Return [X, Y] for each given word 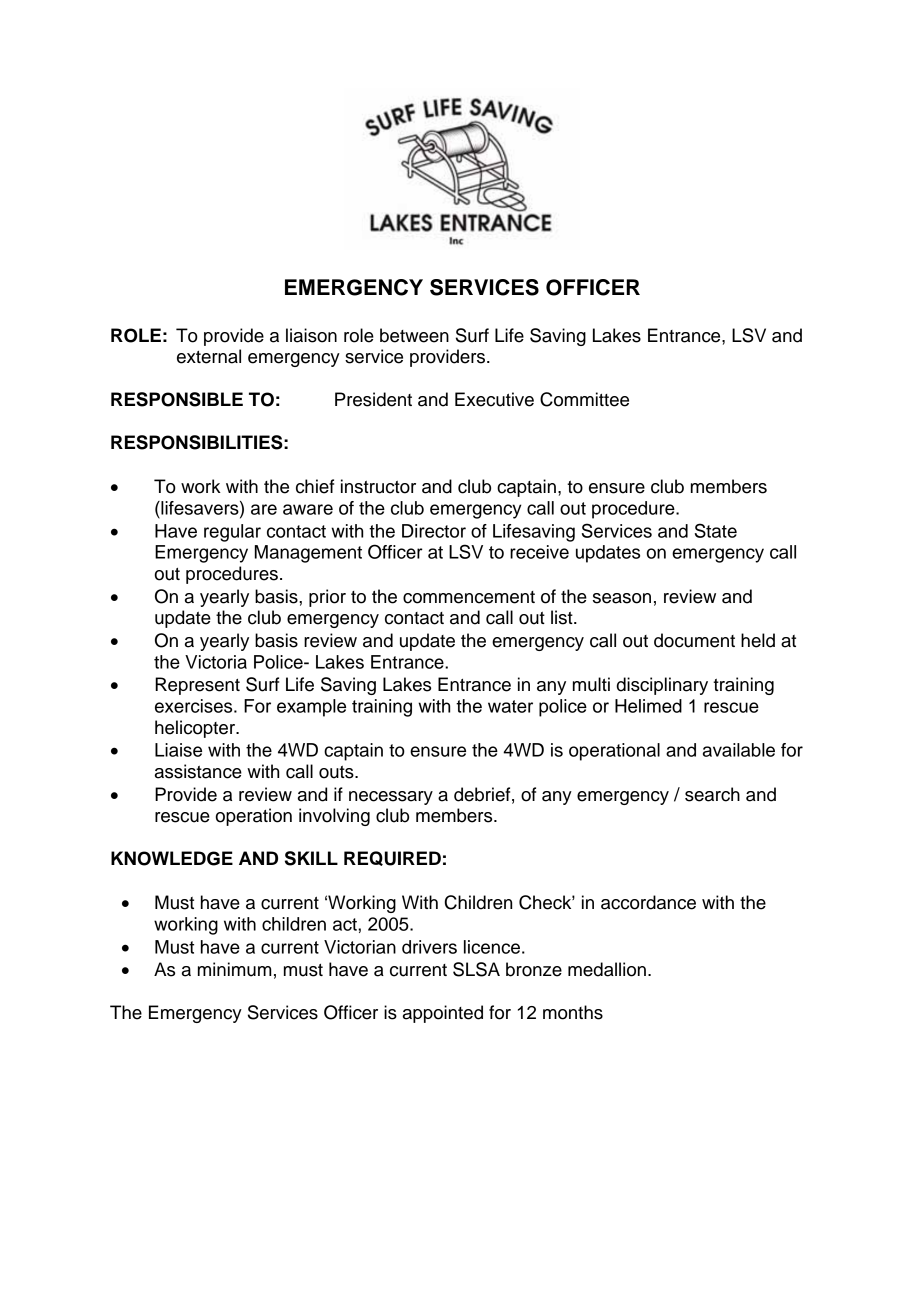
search [712, 794]
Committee [584, 399]
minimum [234, 969]
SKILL [311, 858]
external [209, 356]
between [414, 335]
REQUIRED [392, 858]
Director [434, 531]
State [716, 530]
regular [232, 533]
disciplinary [662, 686]
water [510, 706]
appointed [443, 1014]
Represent [197, 686]
